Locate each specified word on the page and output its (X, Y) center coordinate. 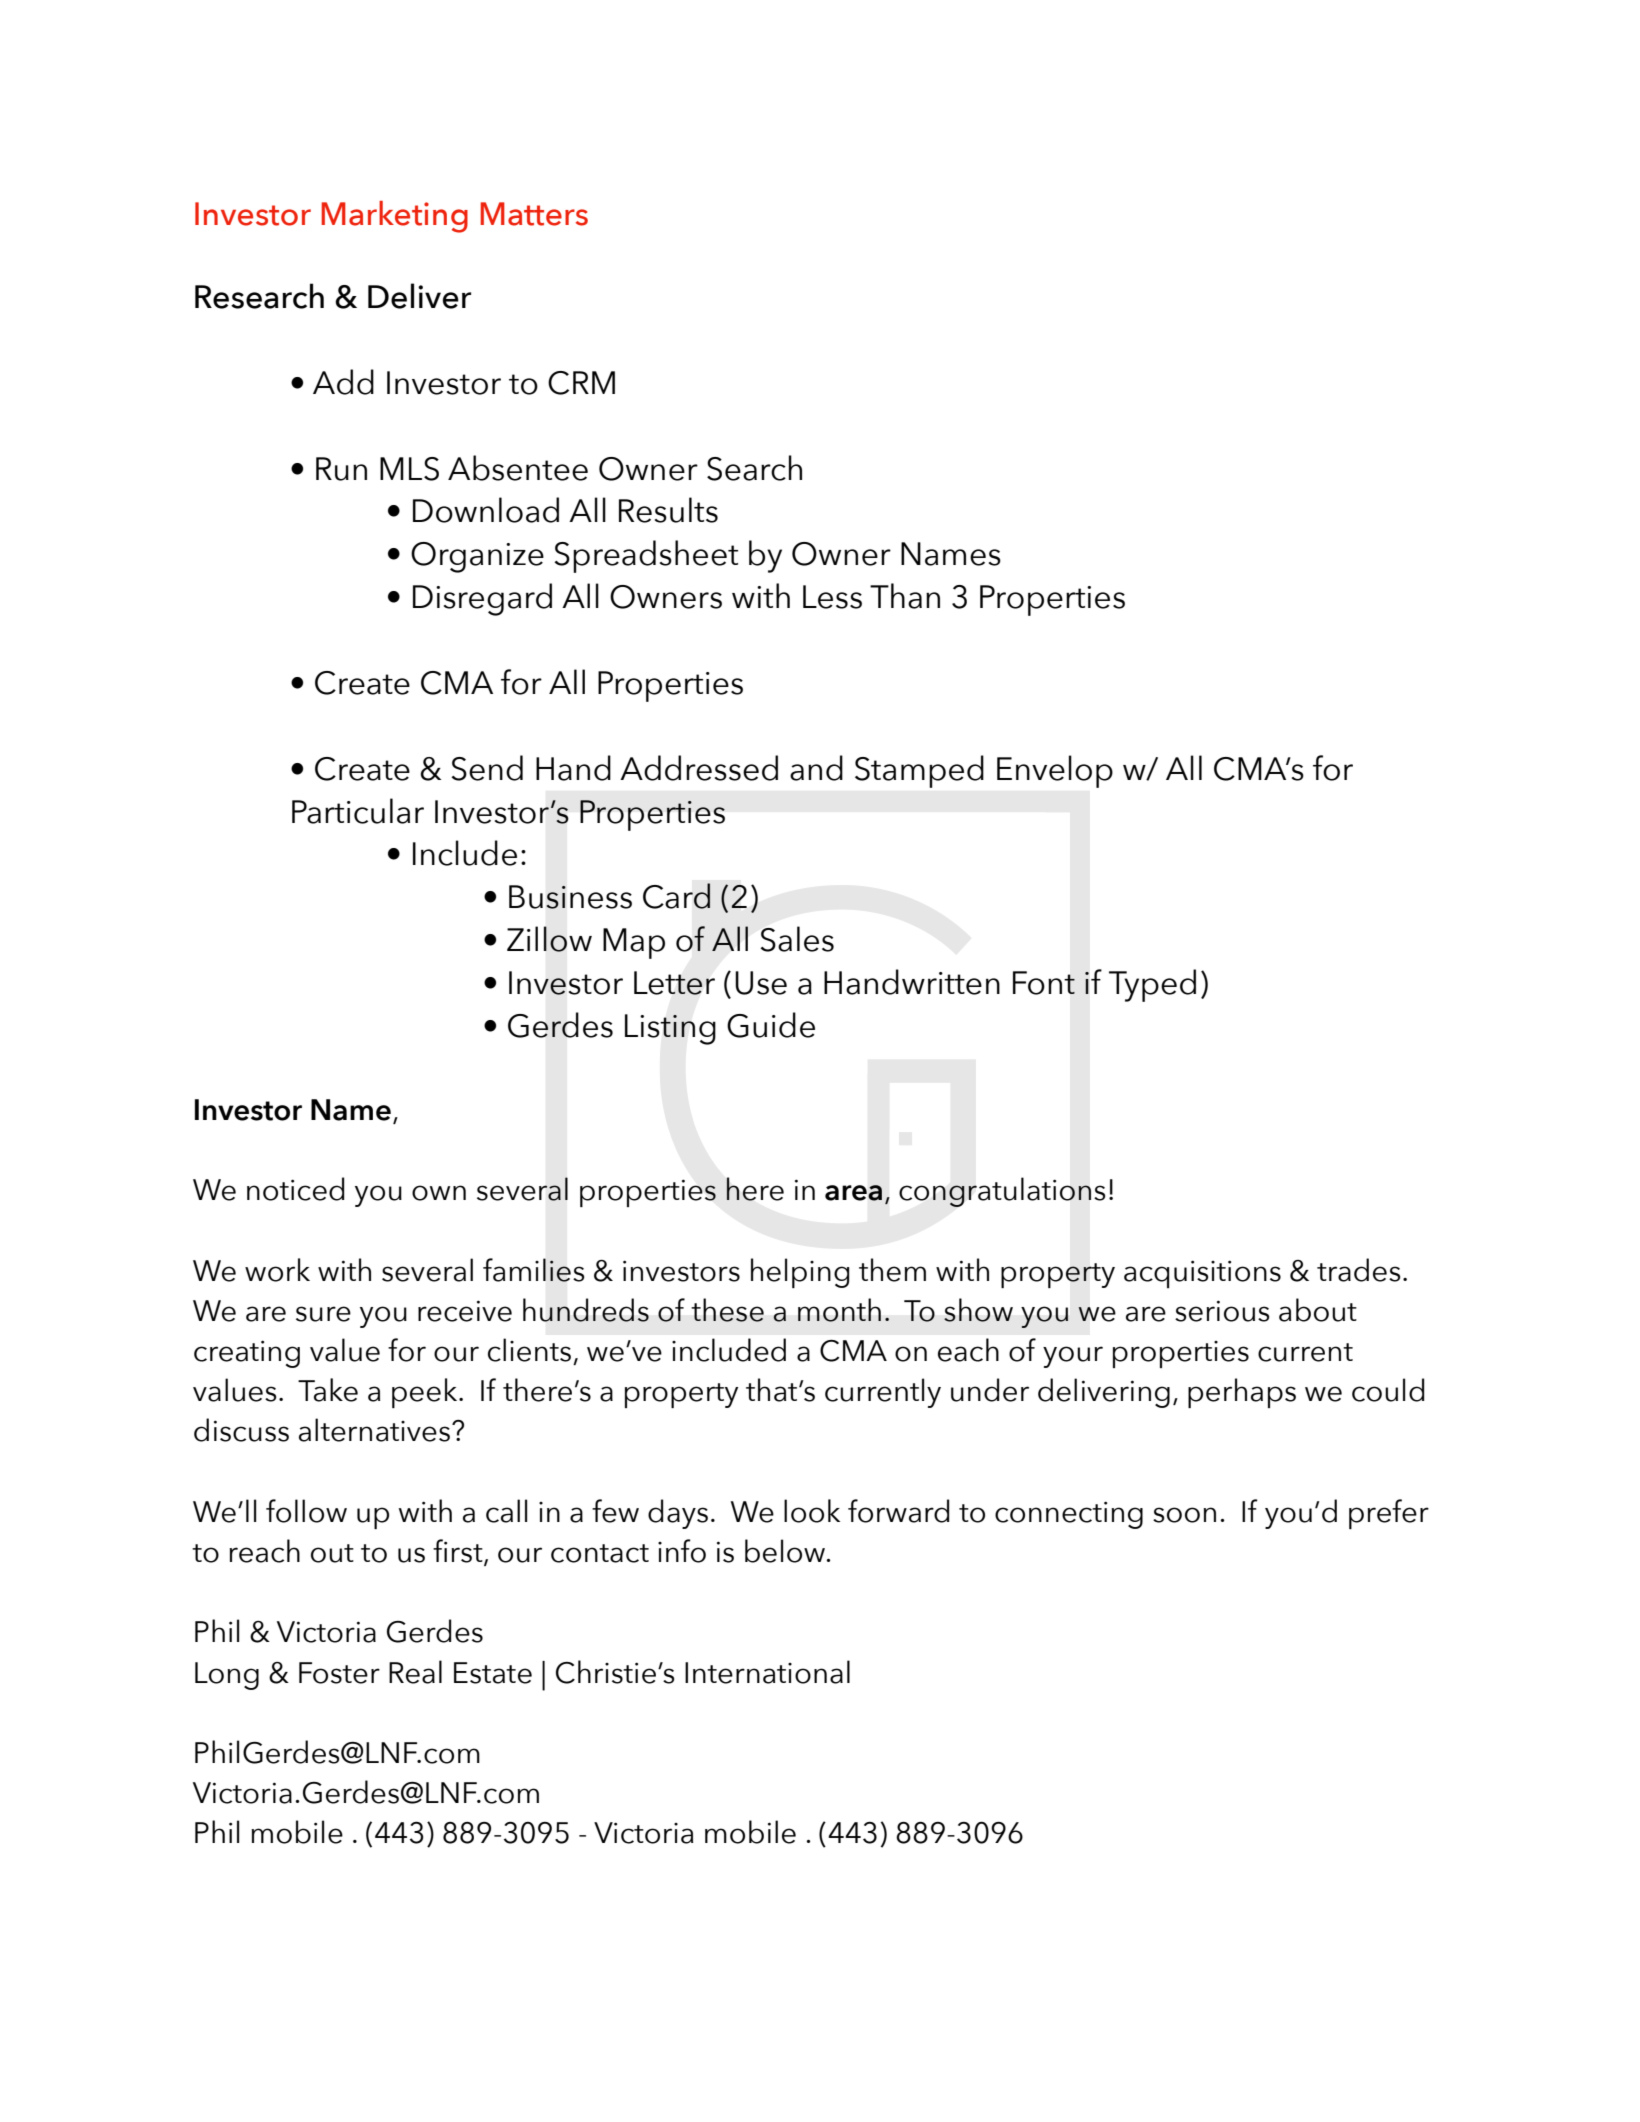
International (767, 1672)
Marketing (394, 217)
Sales (797, 939)
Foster (339, 1673)
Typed (1152, 985)
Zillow (549, 939)
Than (905, 596)
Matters (534, 214)
